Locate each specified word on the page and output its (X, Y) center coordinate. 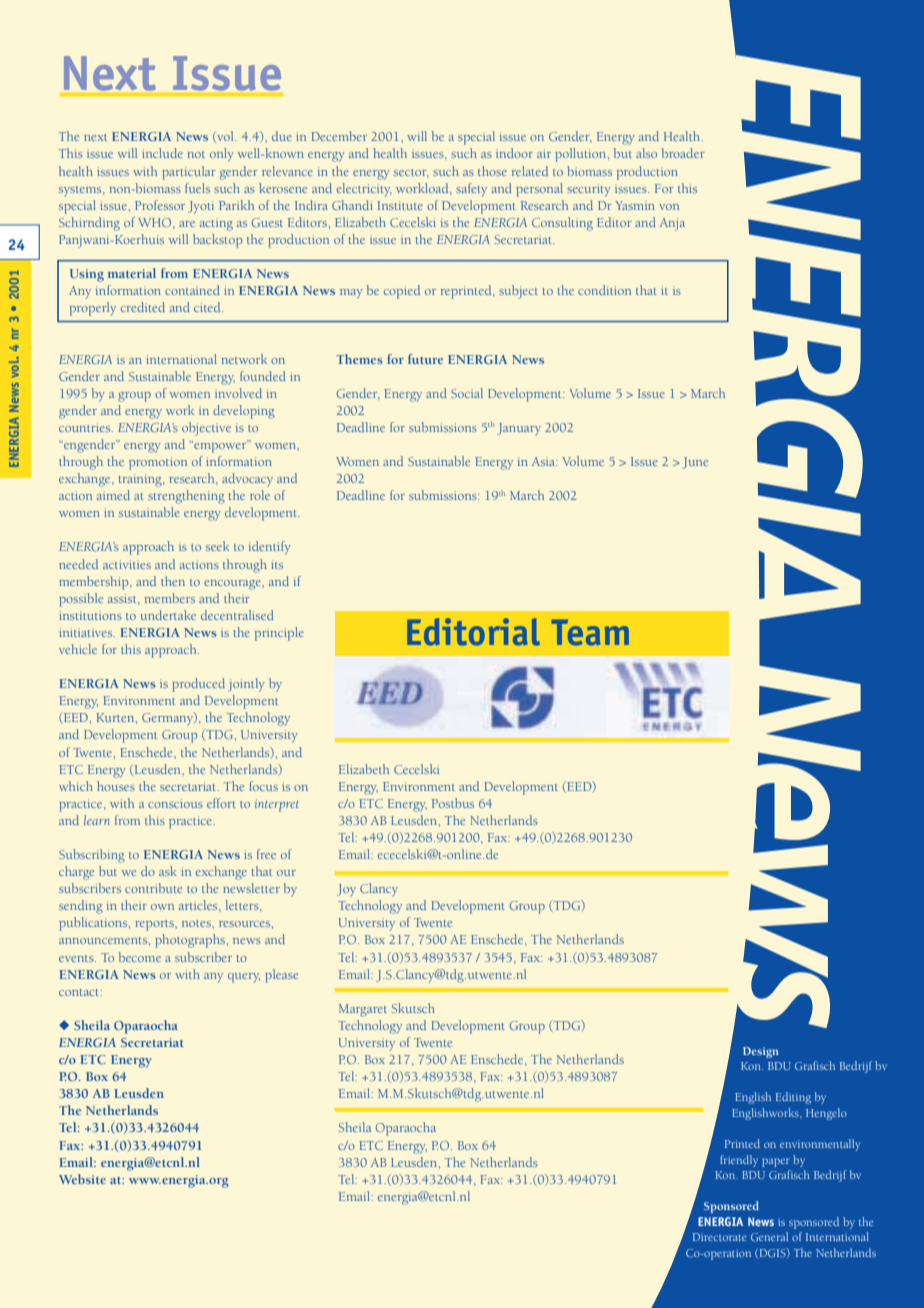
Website (82, 1179)
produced (198, 685)
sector (411, 173)
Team (590, 632)
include (162, 153)
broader (683, 153)
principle (279, 634)
